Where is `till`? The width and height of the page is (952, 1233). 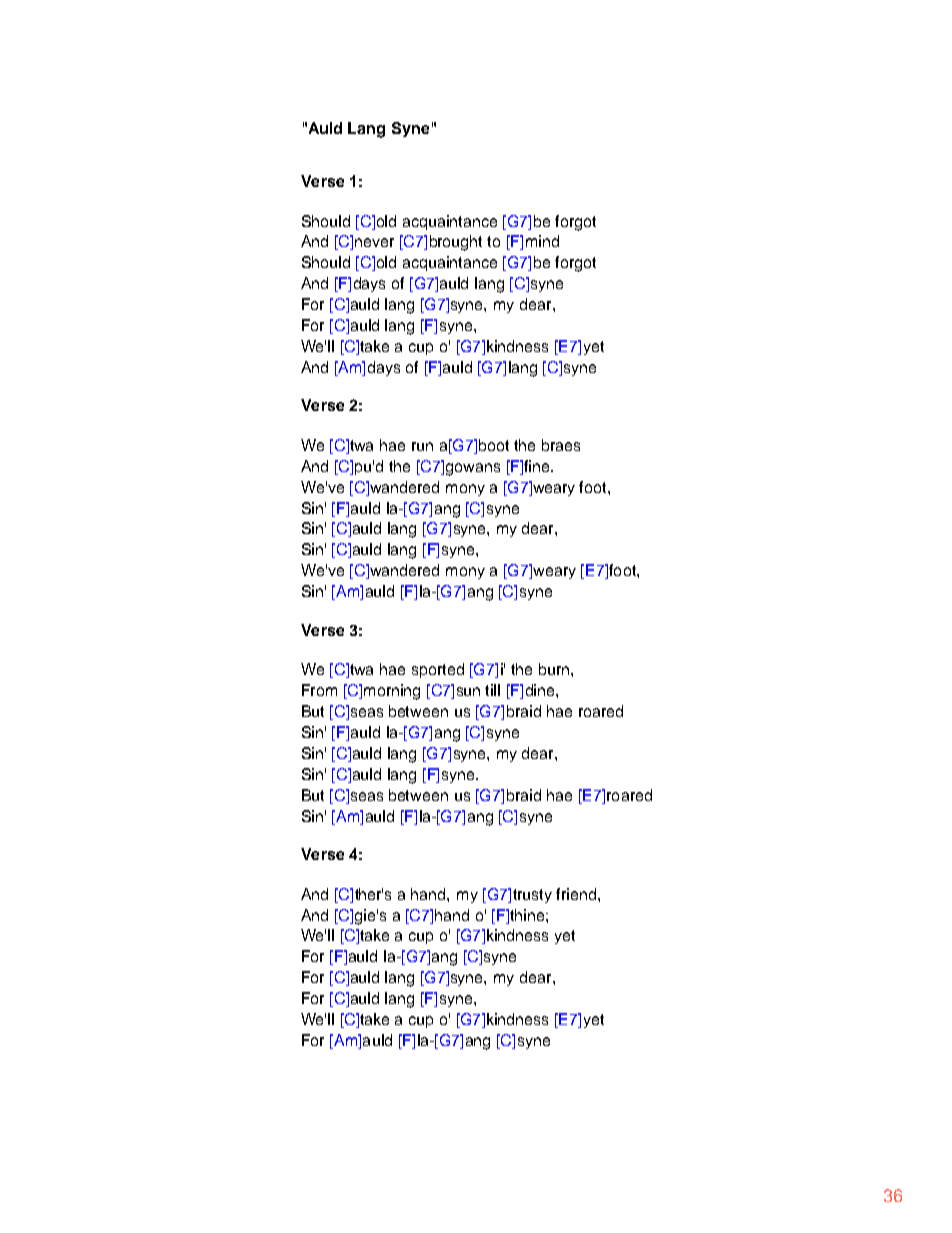 till is located at coordinates (492, 690).
